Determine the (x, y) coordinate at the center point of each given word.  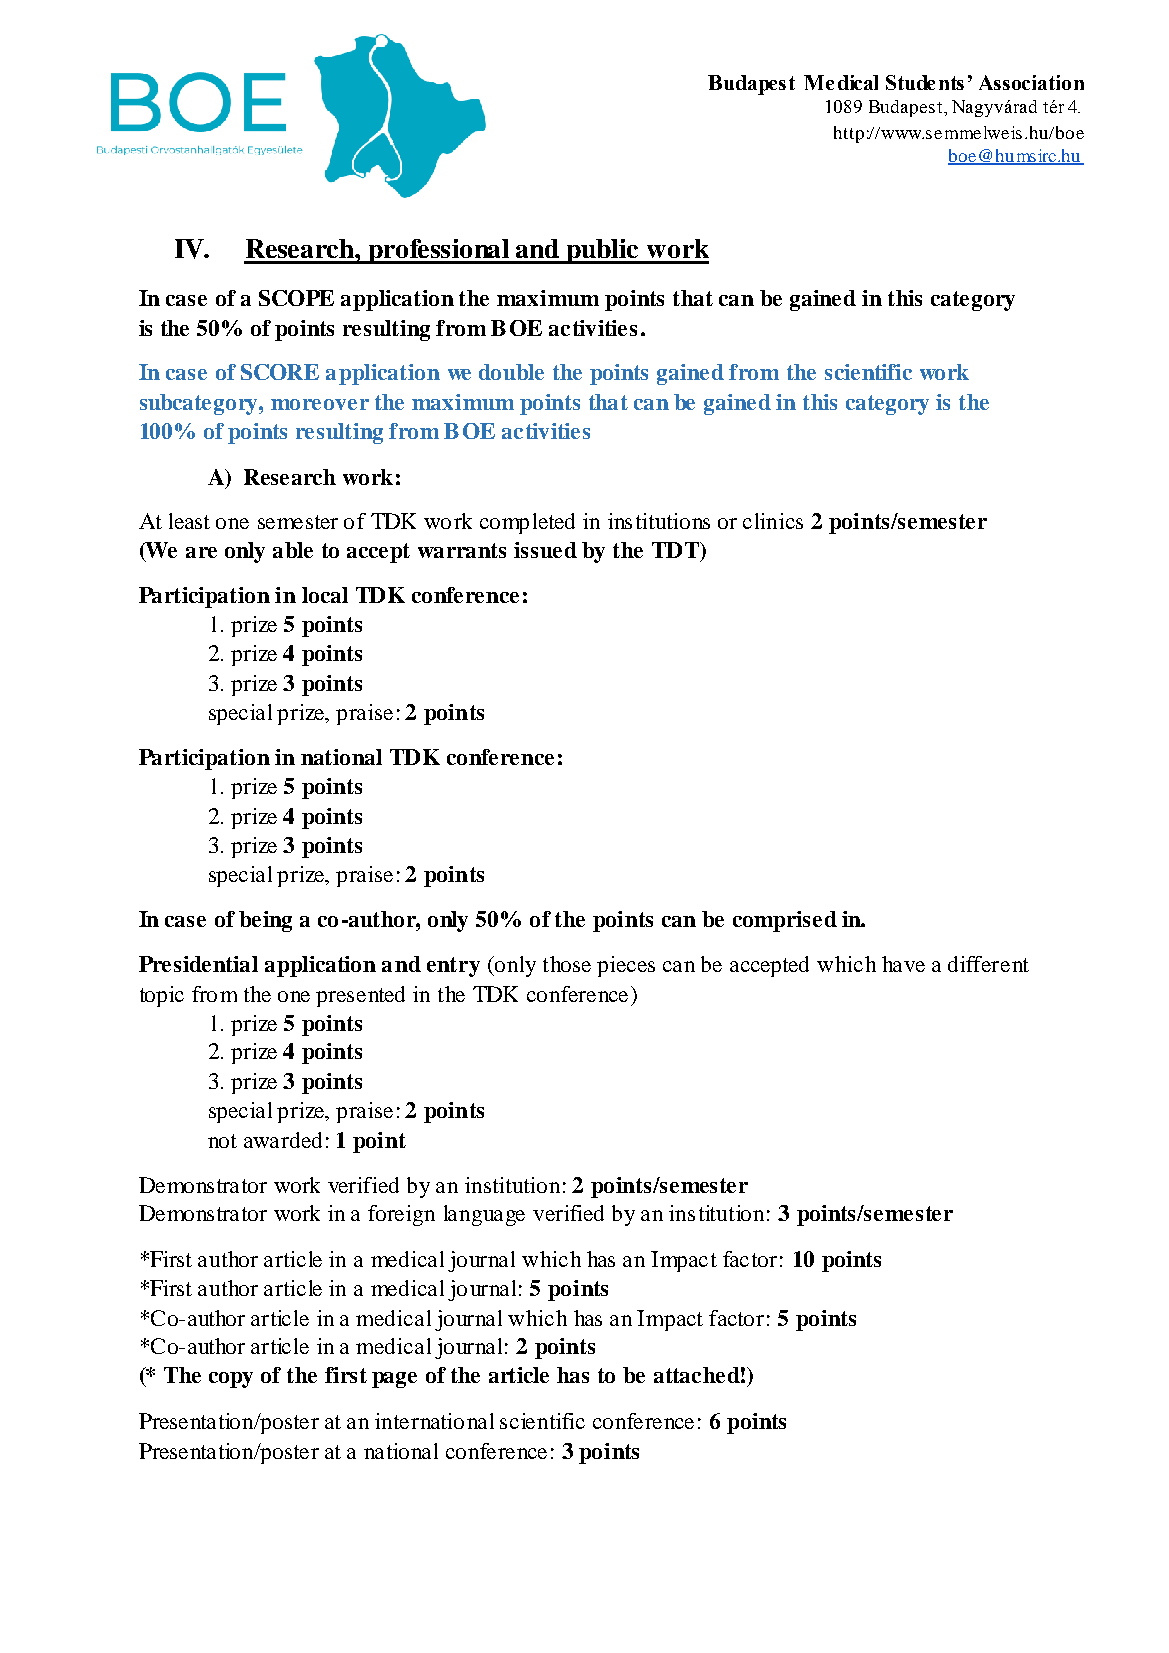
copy (231, 1380)
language (484, 1215)
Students (925, 82)
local (325, 595)
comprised (785, 921)
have (903, 964)
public (602, 251)
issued (545, 550)
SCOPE (296, 298)
